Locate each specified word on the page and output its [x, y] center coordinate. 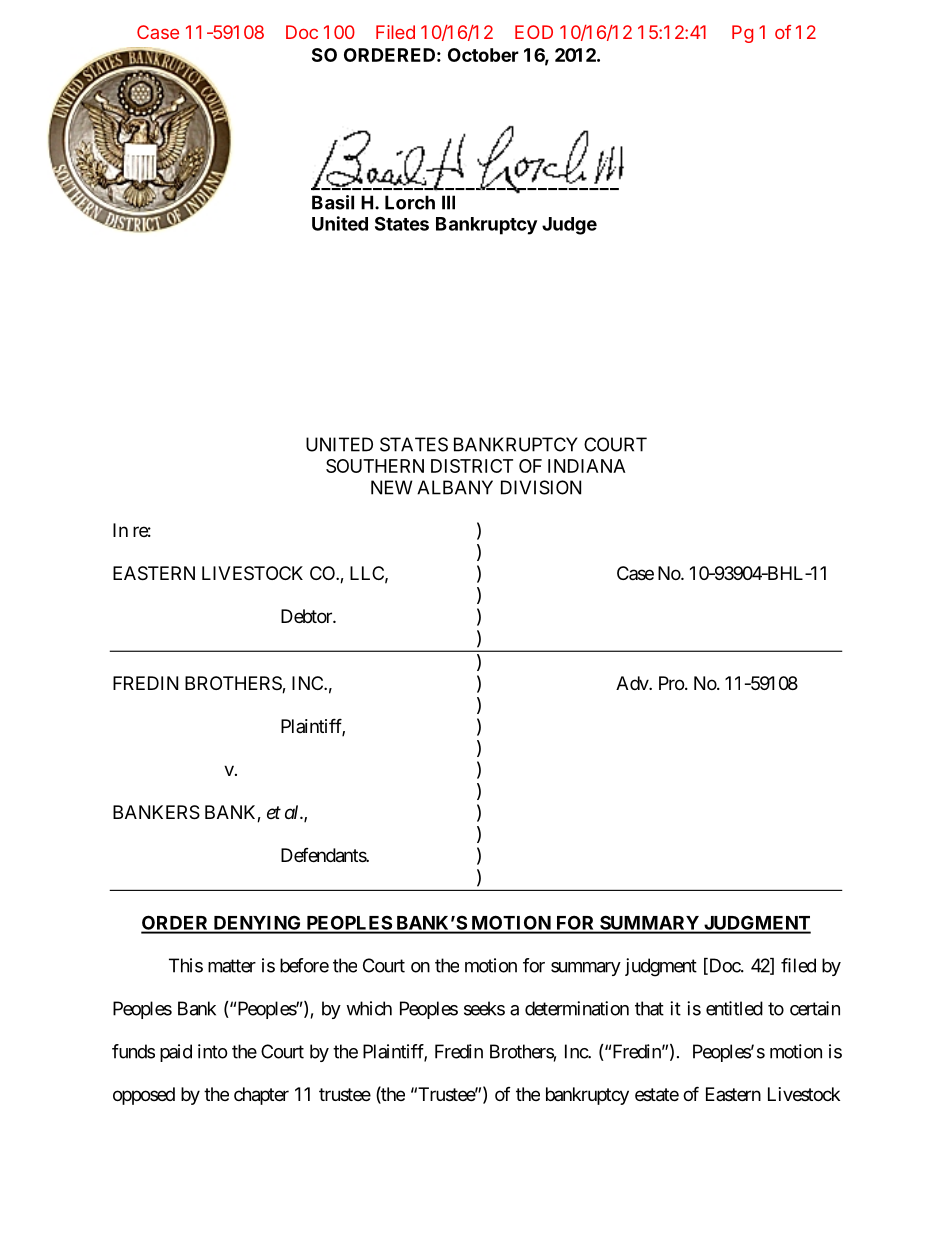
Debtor [307, 616]
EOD [534, 32]
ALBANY [455, 487]
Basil [333, 202]
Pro [671, 683]
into [213, 1051]
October [483, 55]
